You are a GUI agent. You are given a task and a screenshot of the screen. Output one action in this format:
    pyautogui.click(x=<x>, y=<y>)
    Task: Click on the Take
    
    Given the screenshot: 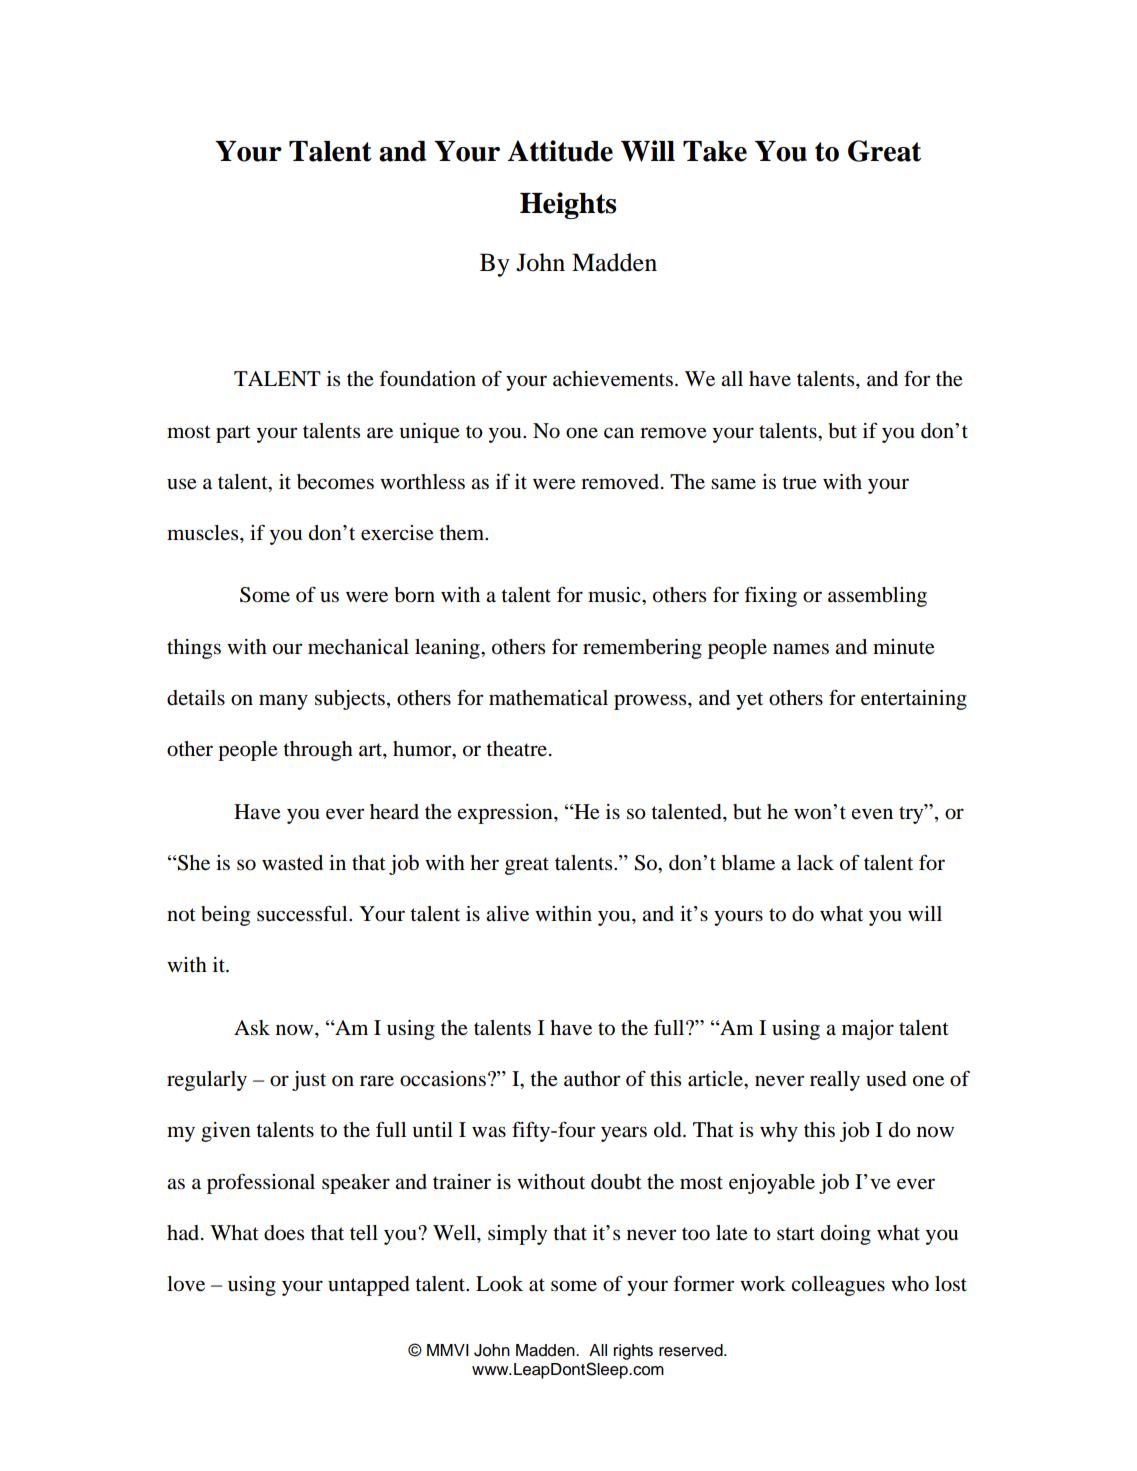 What is the action you would take?
    pyautogui.click(x=715, y=151)
